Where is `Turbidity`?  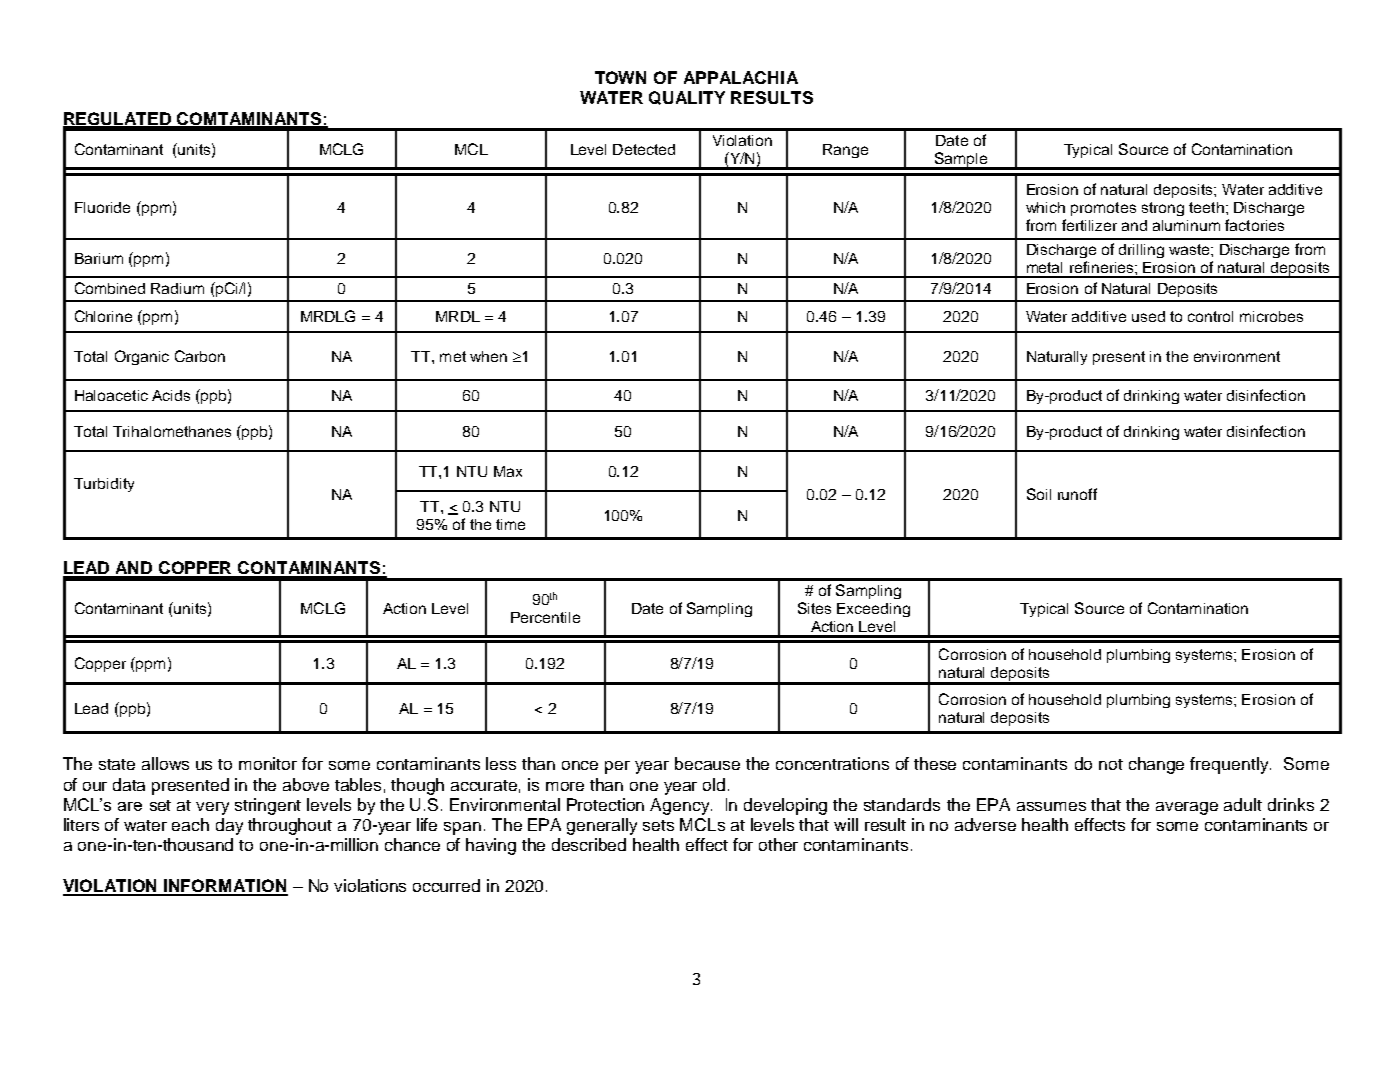 Turbidity is located at coordinates (104, 485).
